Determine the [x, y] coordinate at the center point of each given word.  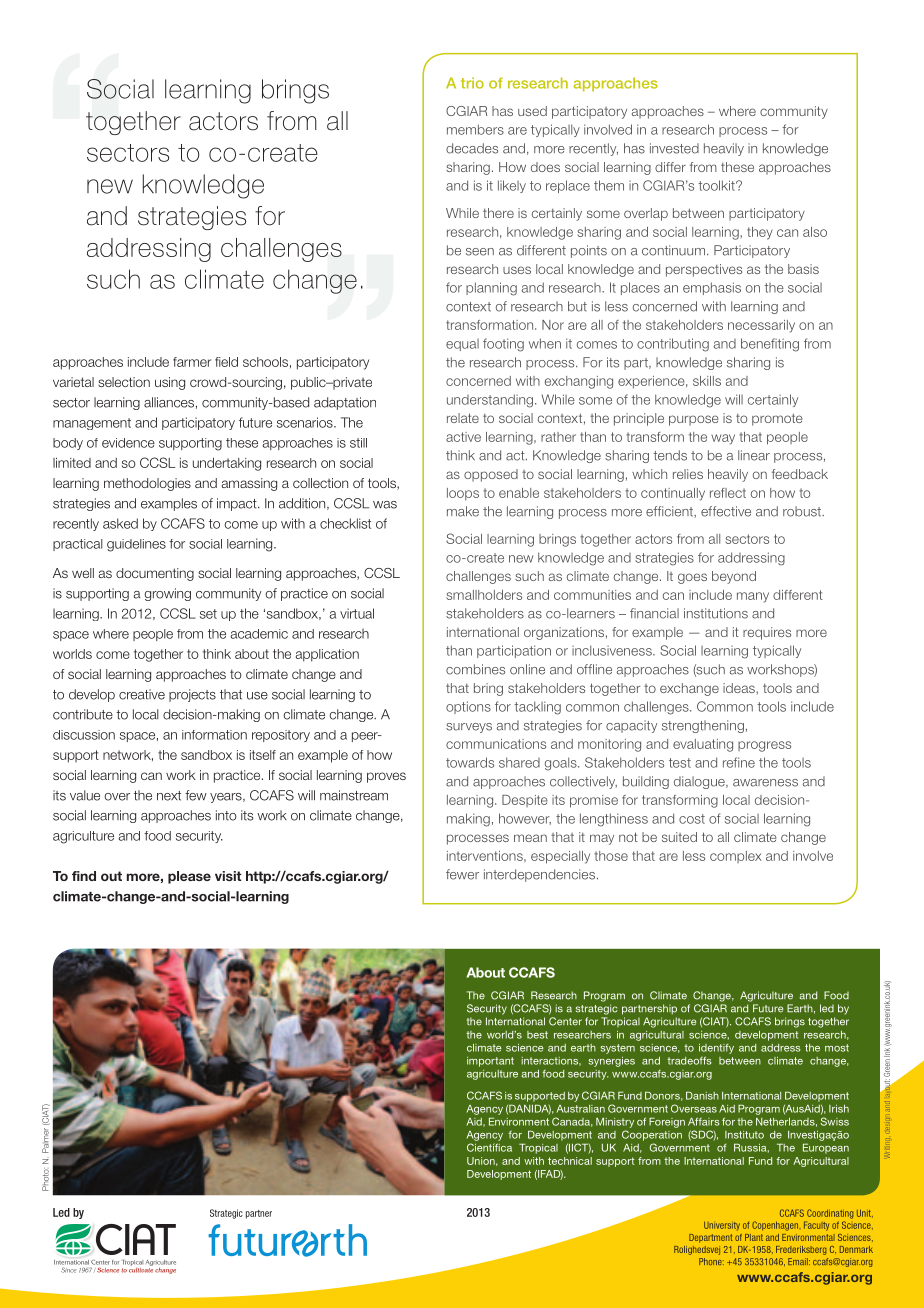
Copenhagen [776, 1226]
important [490, 1062]
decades [472, 148]
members [475, 129]
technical [570, 1161]
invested [674, 148]
